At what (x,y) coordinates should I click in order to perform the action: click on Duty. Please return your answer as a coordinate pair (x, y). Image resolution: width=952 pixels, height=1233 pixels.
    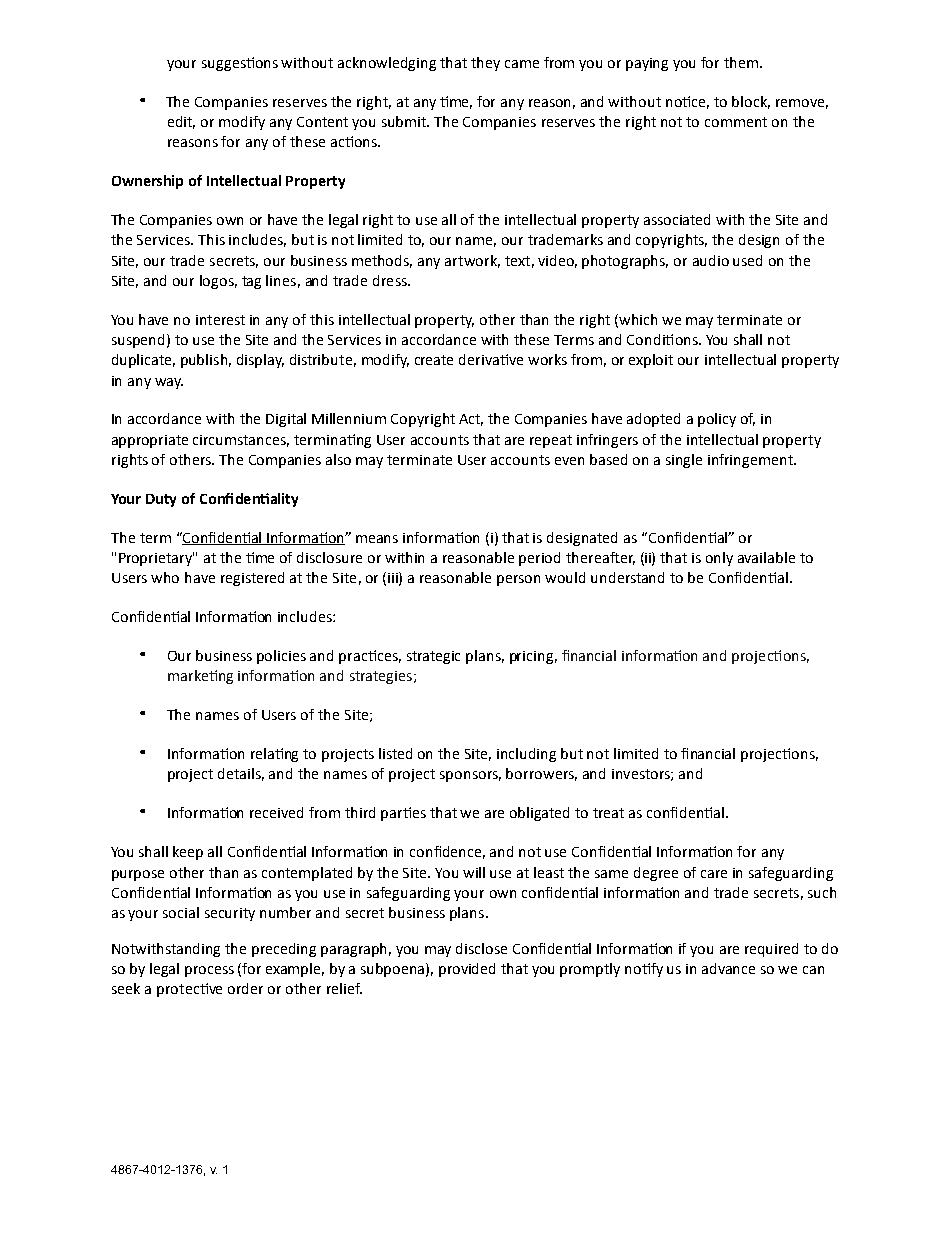
    Looking at the image, I should click on (161, 500).
